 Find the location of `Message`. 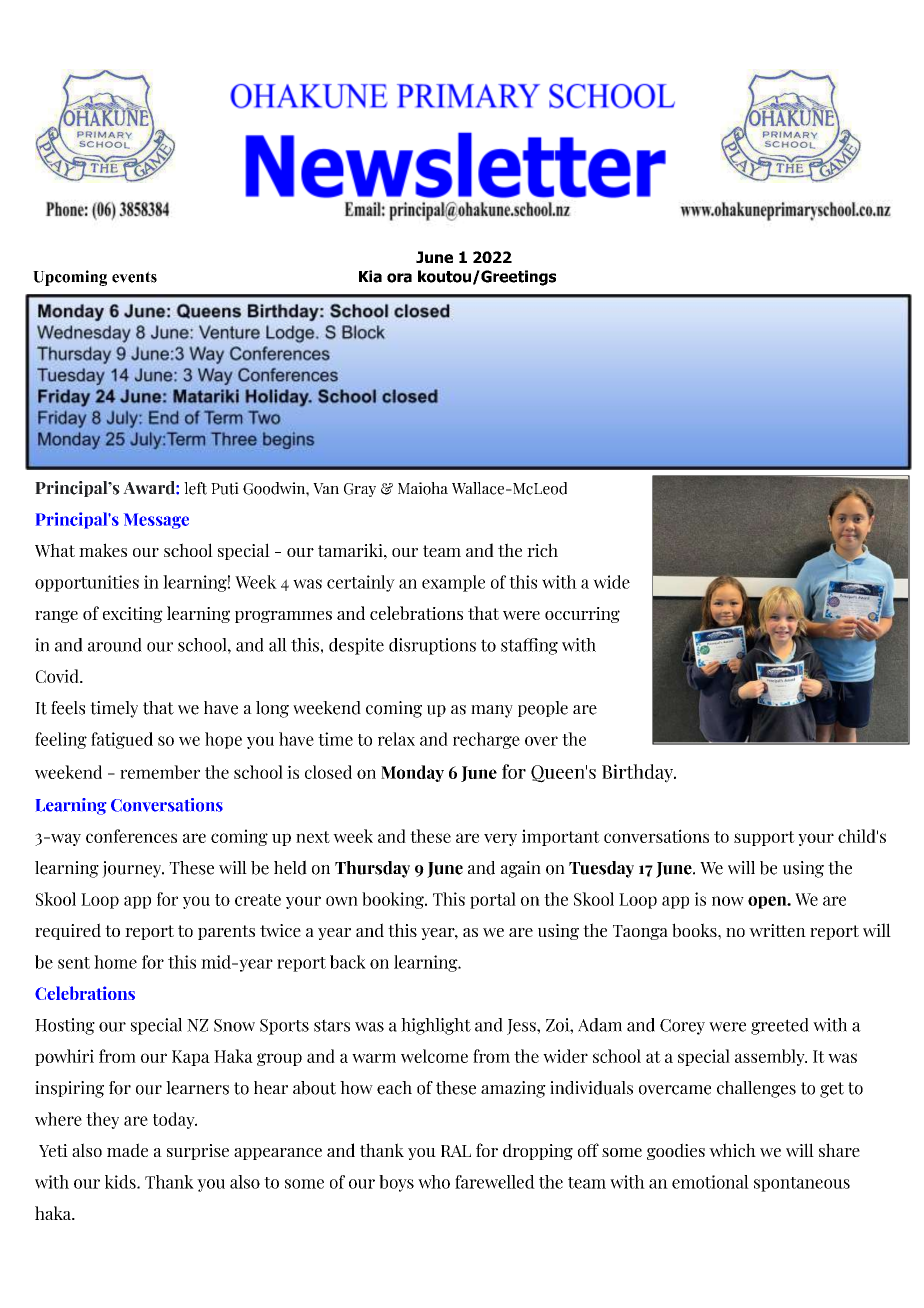

Message is located at coordinates (156, 521).
